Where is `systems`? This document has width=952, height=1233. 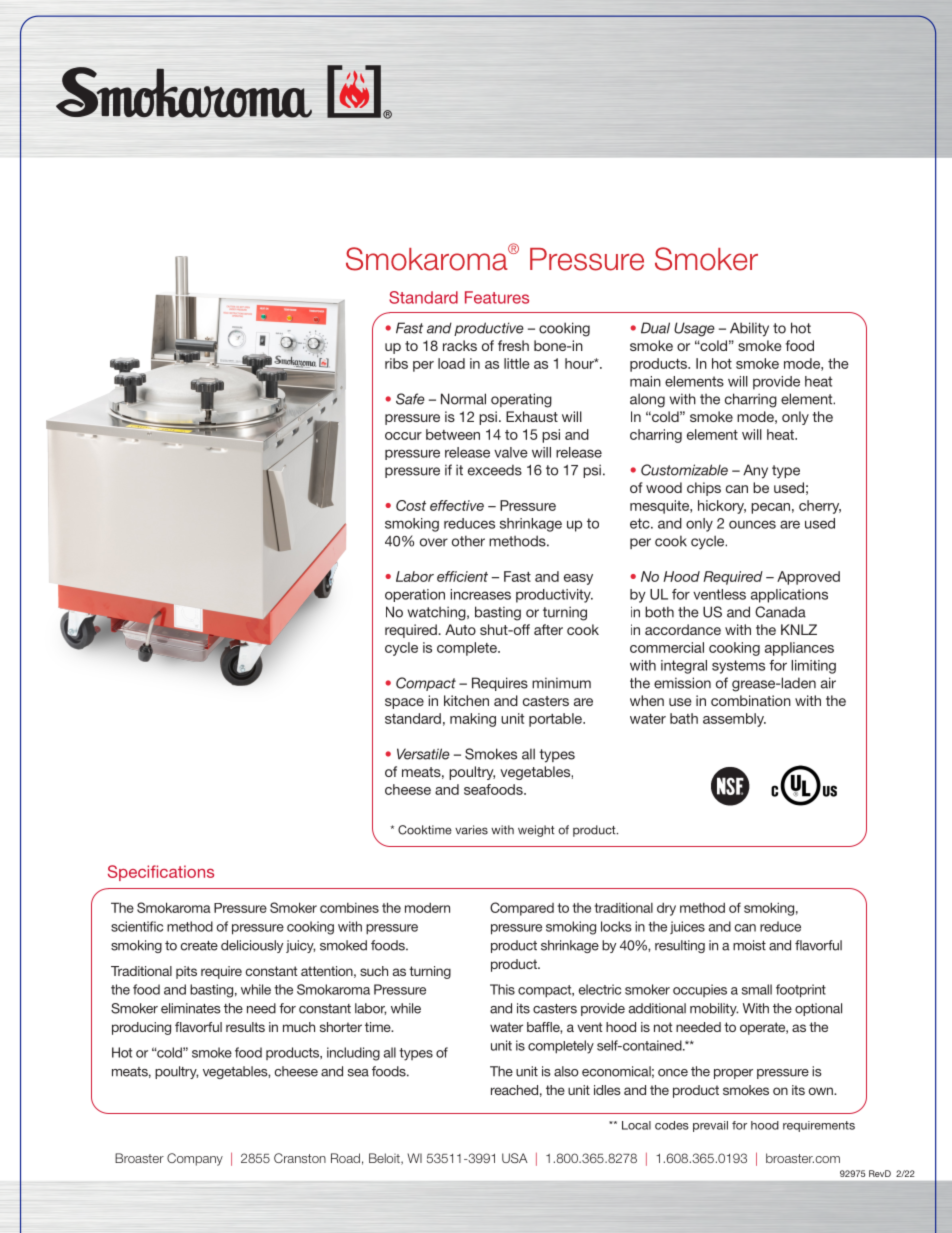
systems is located at coordinates (738, 667).
